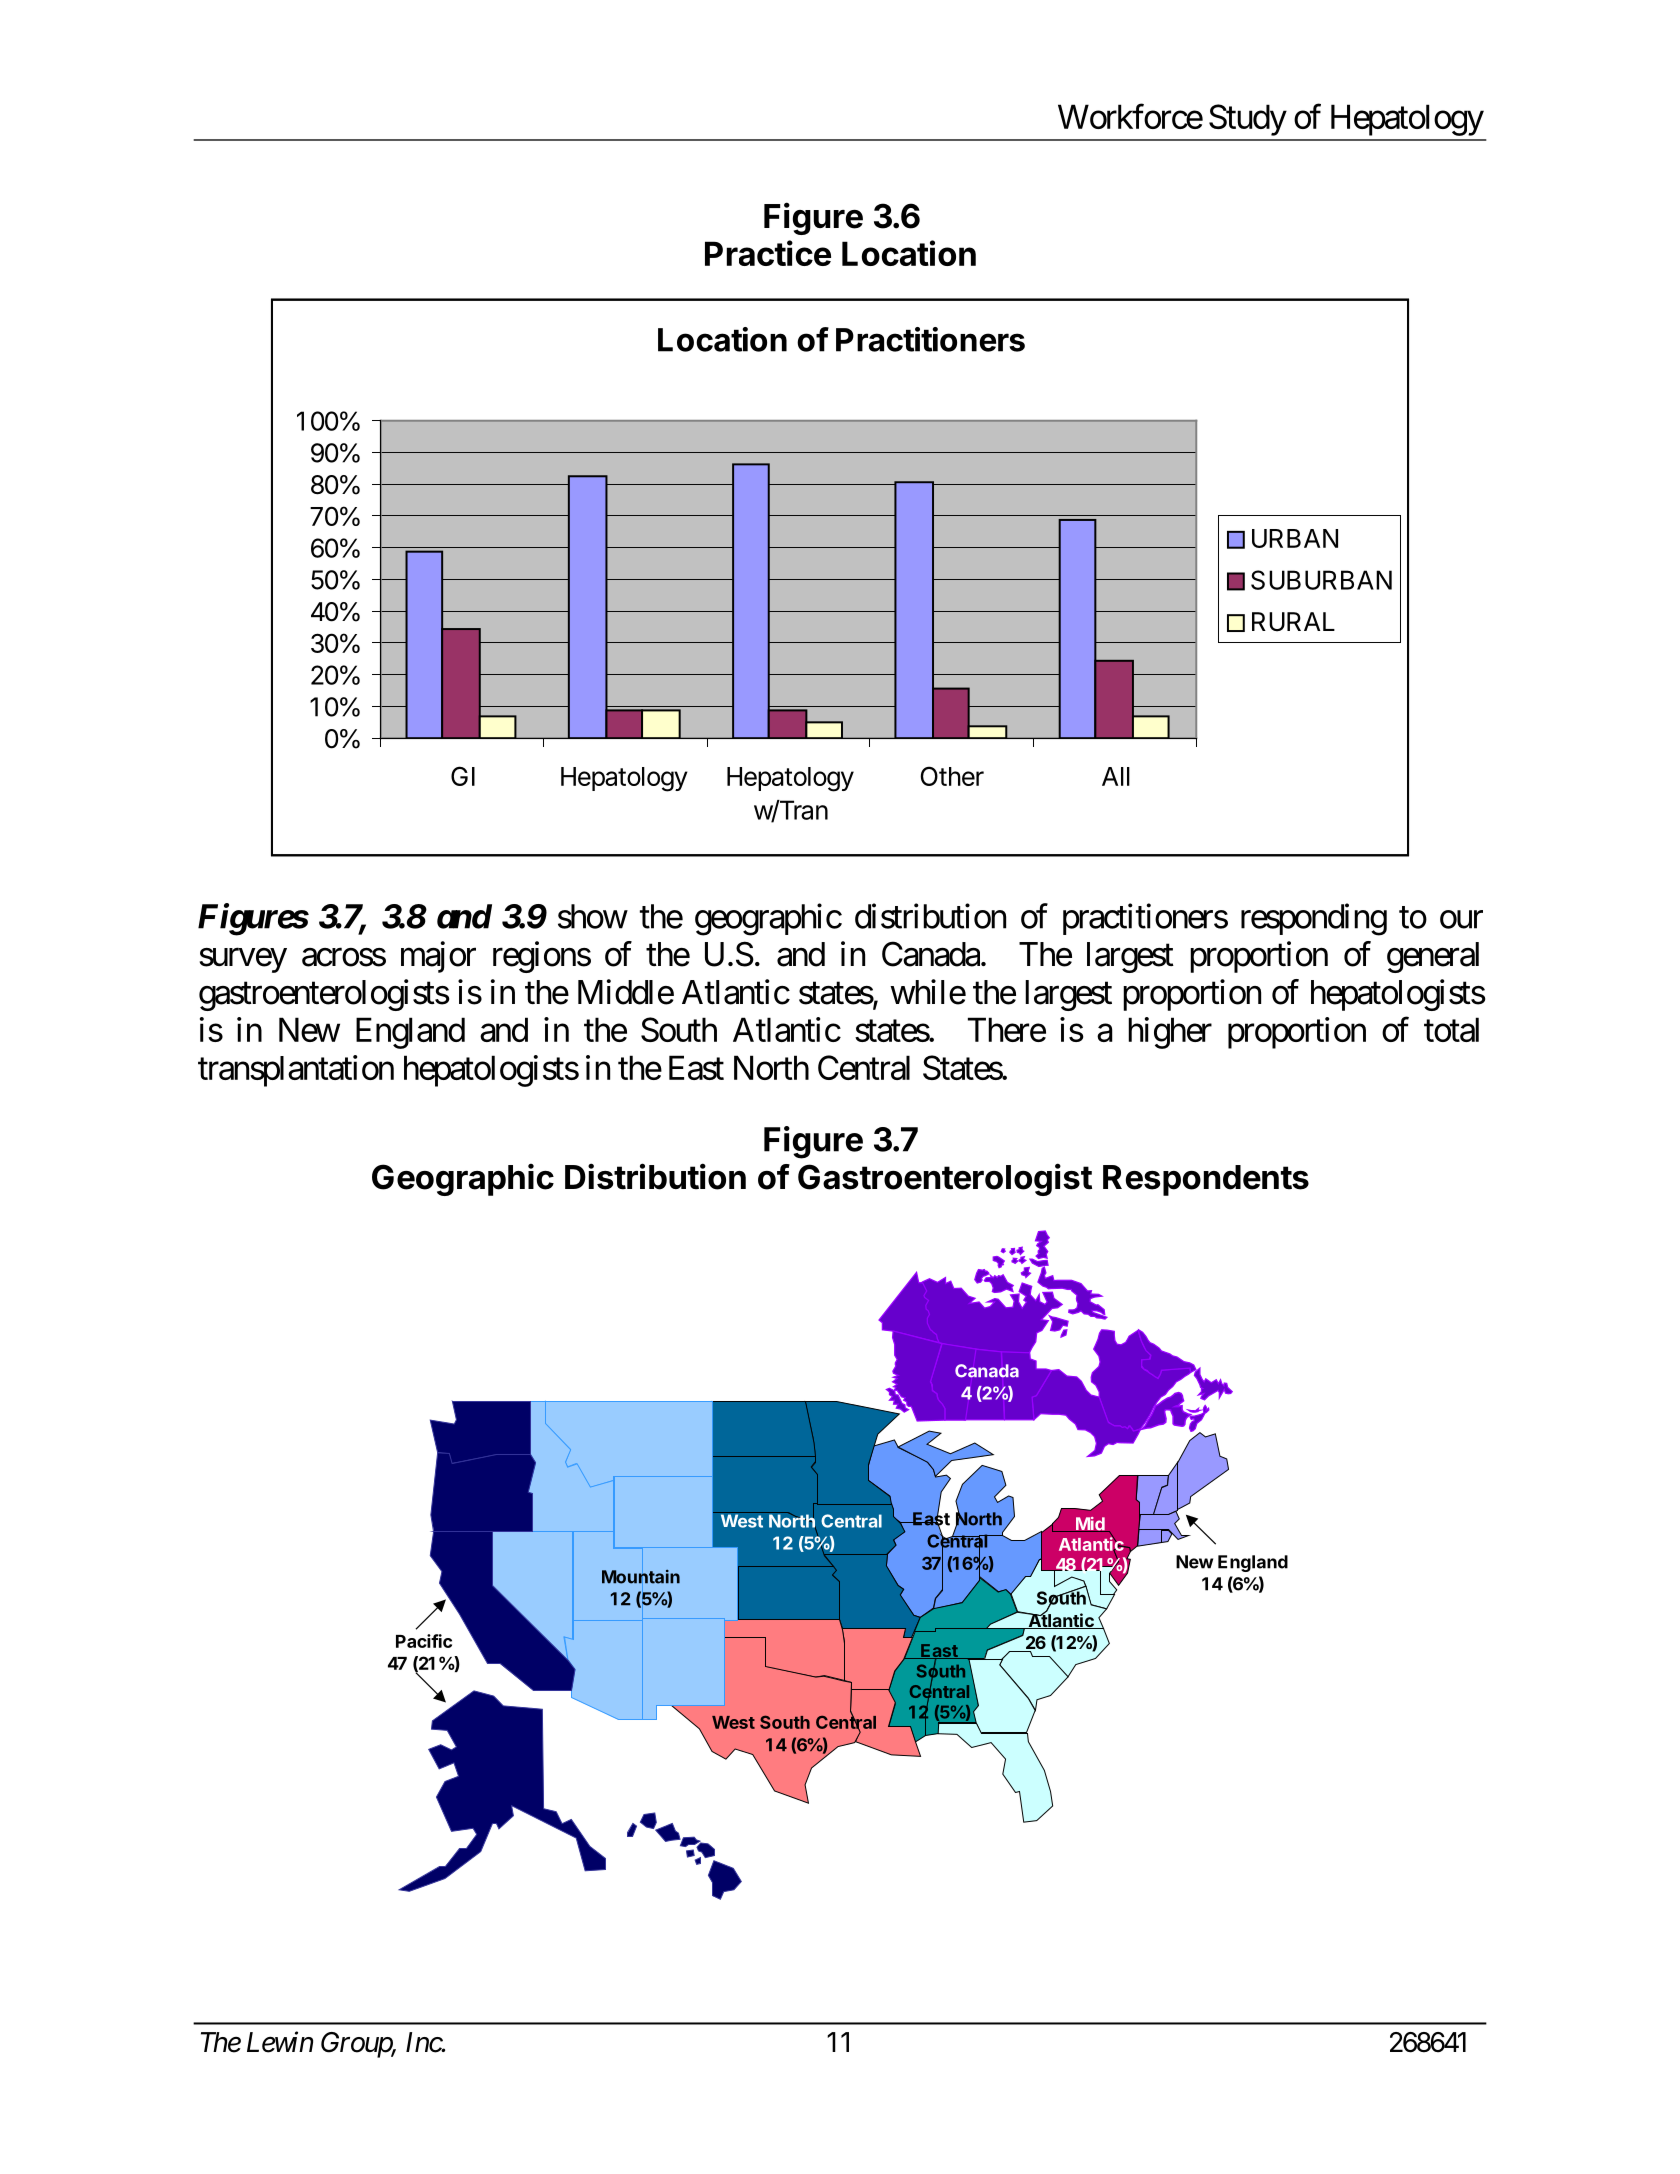  I want to click on Practice, so click(768, 253).
